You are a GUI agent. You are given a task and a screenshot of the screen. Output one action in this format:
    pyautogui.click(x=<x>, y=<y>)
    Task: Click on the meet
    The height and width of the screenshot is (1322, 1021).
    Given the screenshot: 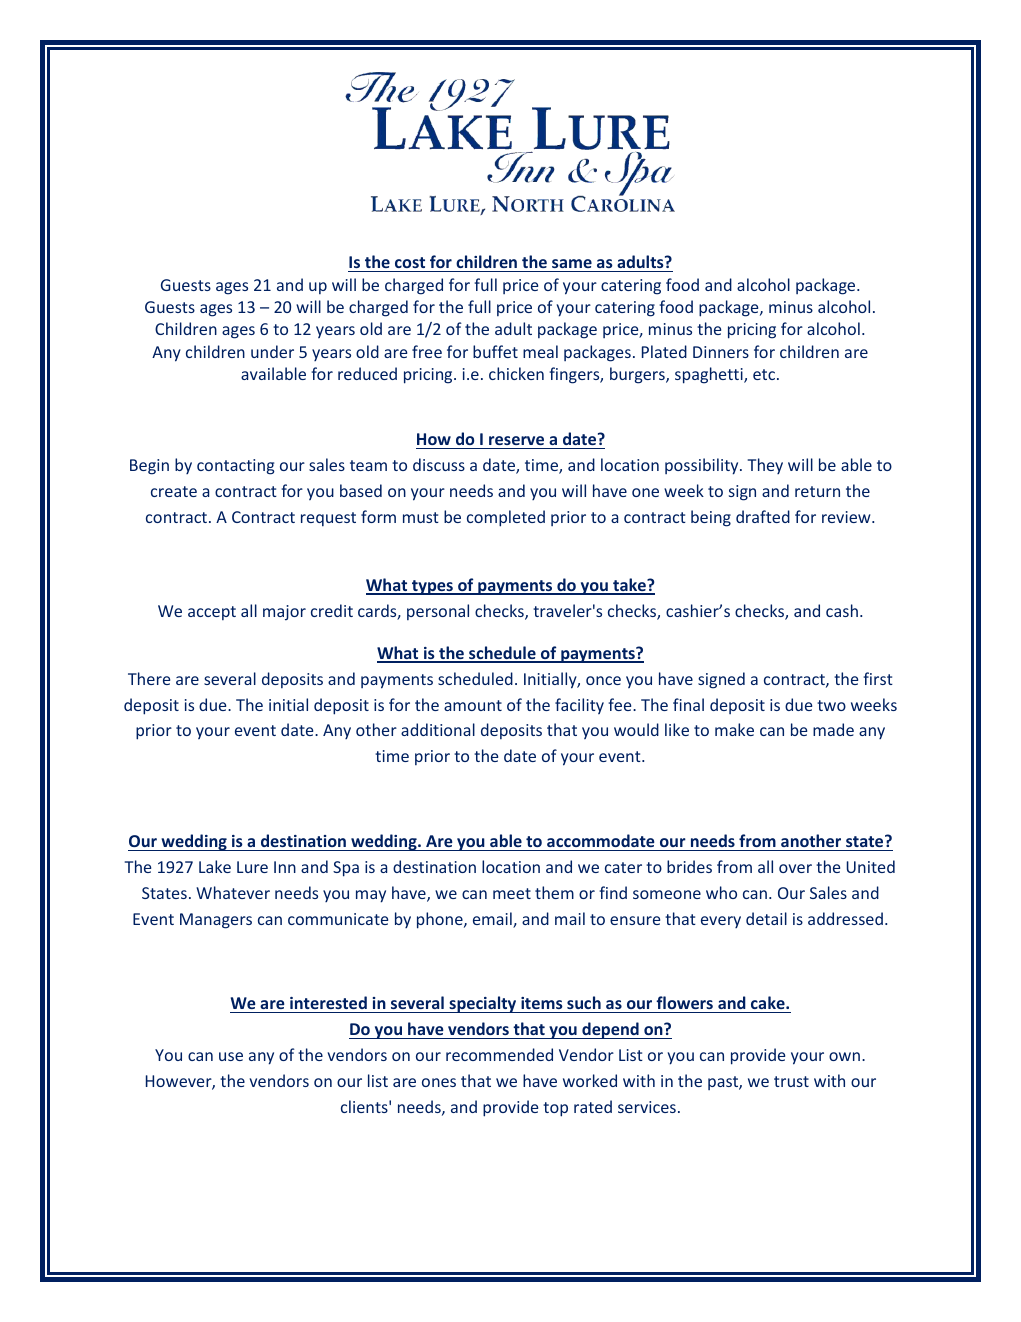 What is the action you would take?
    pyautogui.click(x=512, y=893)
